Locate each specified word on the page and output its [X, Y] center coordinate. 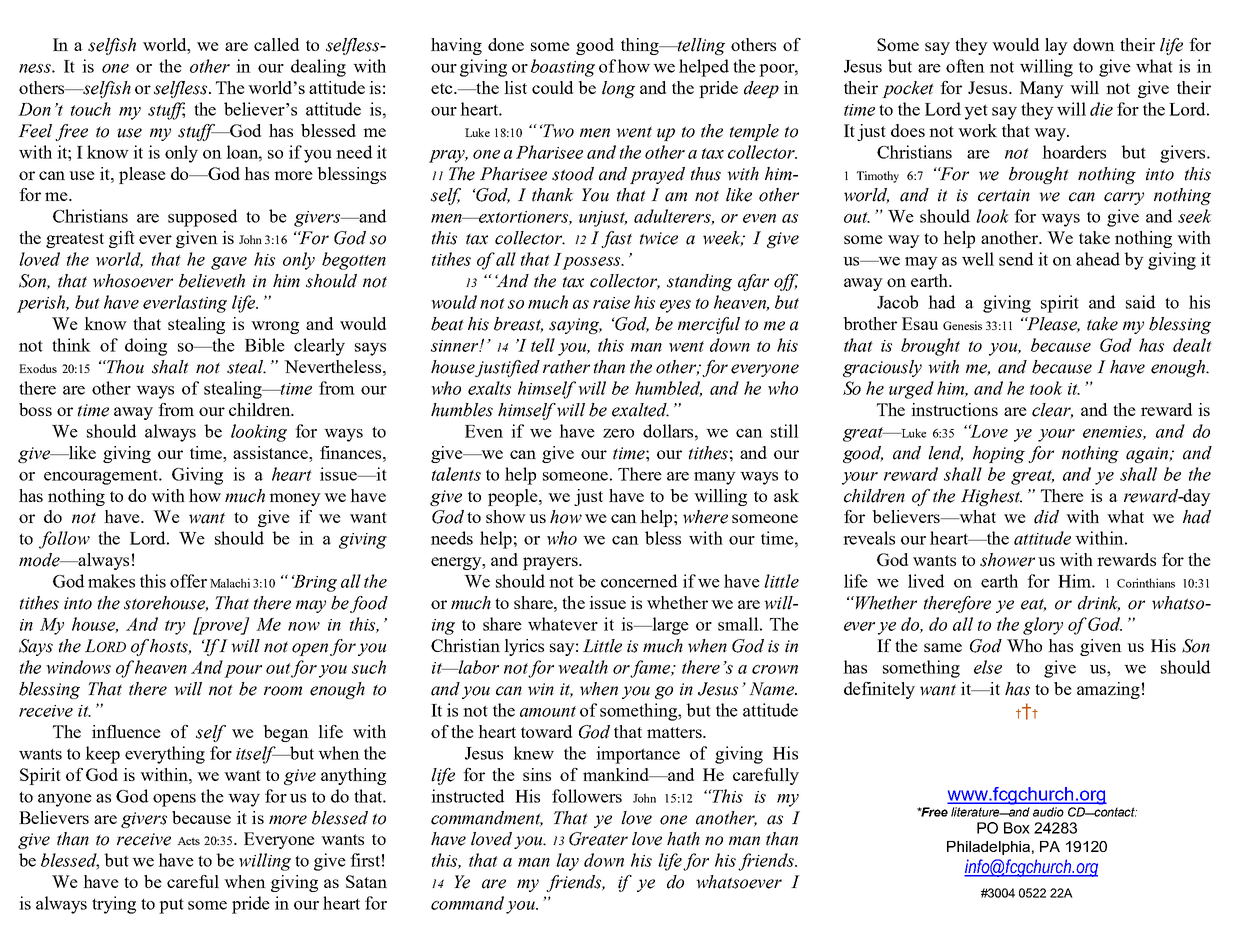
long [618, 89]
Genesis [962, 325]
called [276, 44]
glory [1043, 626]
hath [683, 839]
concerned [639, 581]
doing [146, 347]
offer [188, 581]
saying [575, 326]
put [171, 906]
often [965, 66]
